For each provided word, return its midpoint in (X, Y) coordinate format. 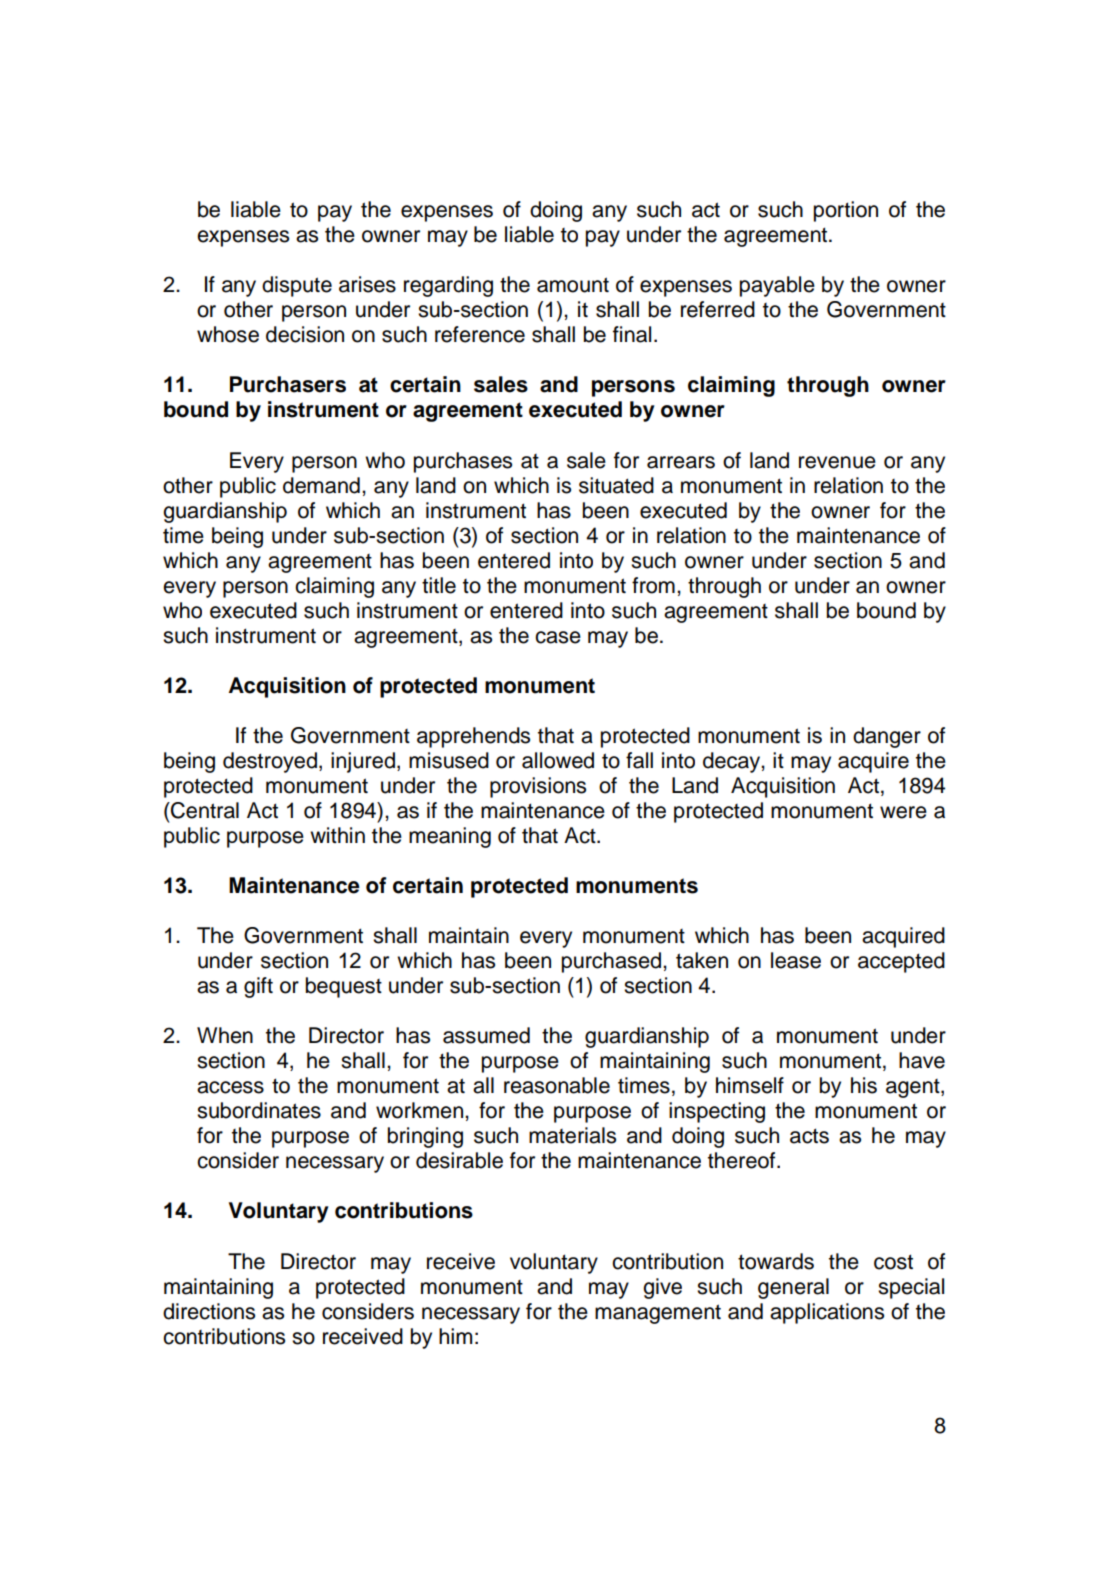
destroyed (270, 762)
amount (573, 285)
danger (887, 737)
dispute (297, 286)
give (662, 1288)
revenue (837, 462)
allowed (558, 760)
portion (846, 211)
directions (209, 1311)
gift (258, 987)
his (864, 1085)
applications (827, 1313)
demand (321, 485)
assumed (486, 1035)
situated (616, 485)
